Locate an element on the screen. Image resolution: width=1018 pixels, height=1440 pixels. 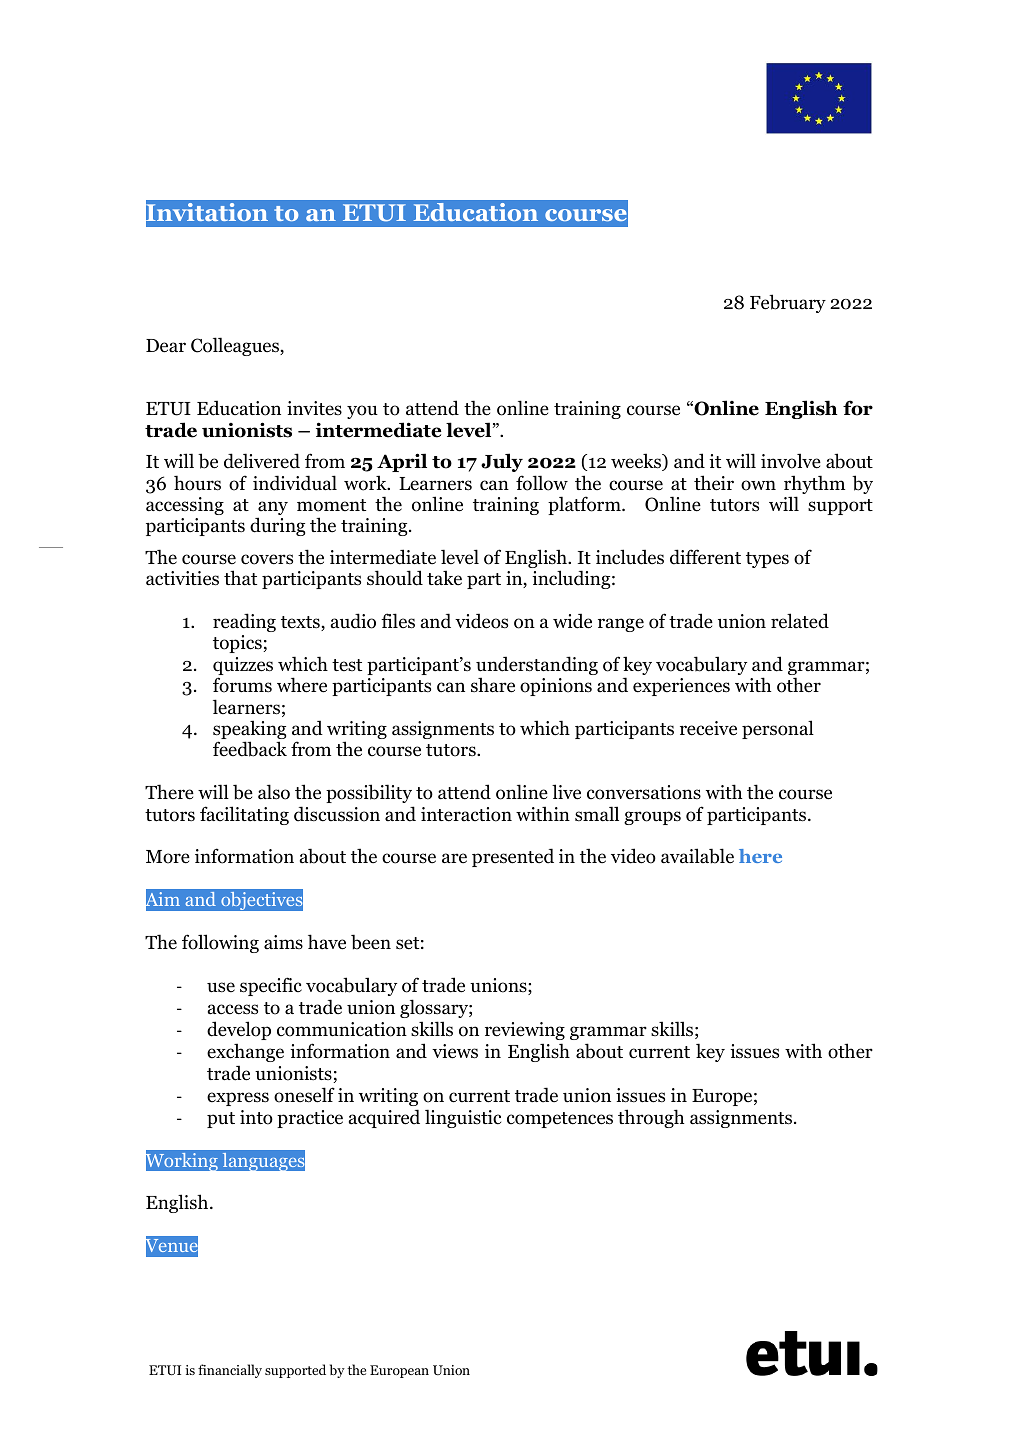
July is located at coordinates (502, 462).
